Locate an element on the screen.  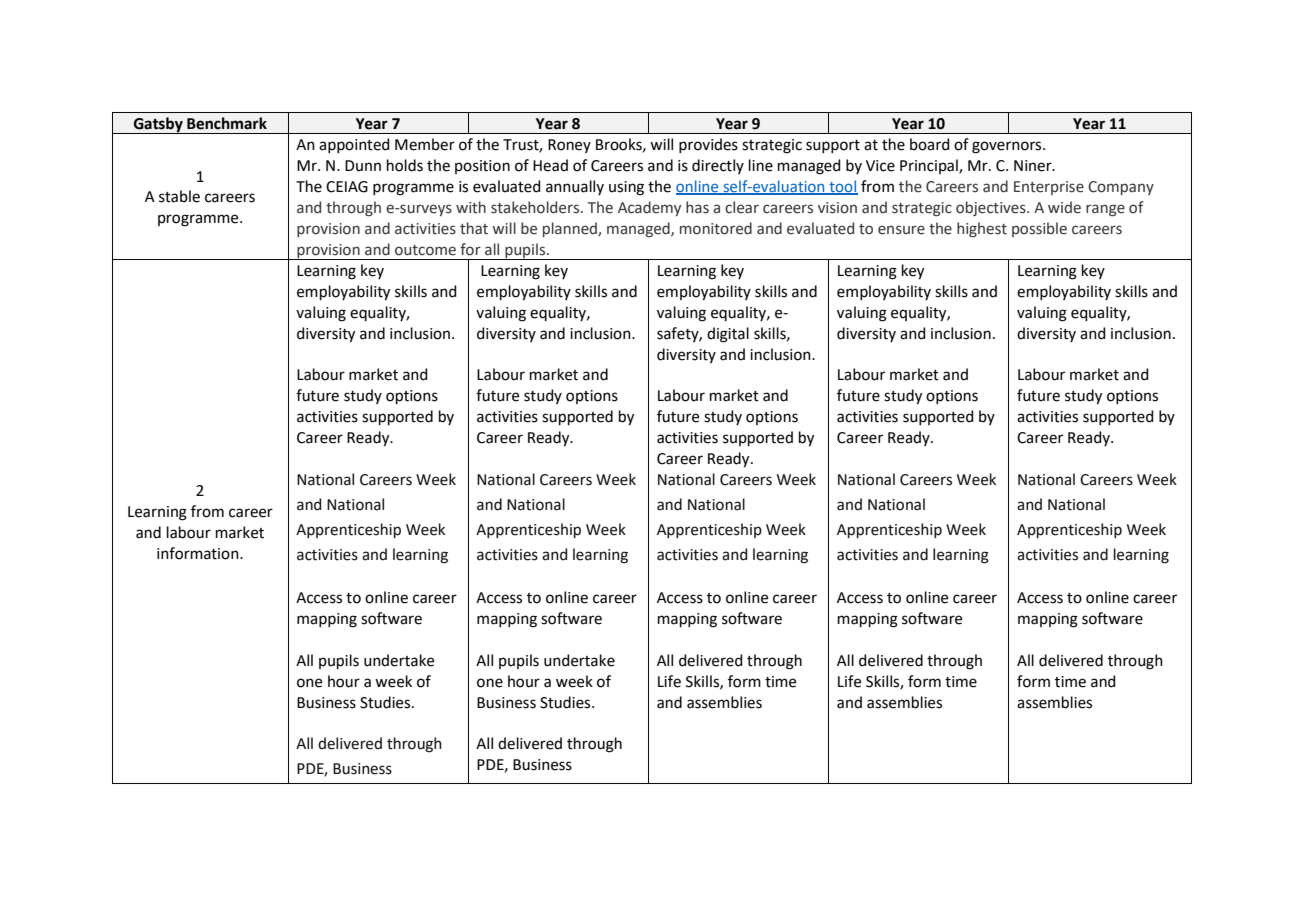
Benchmark is located at coordinates (227, 123).
